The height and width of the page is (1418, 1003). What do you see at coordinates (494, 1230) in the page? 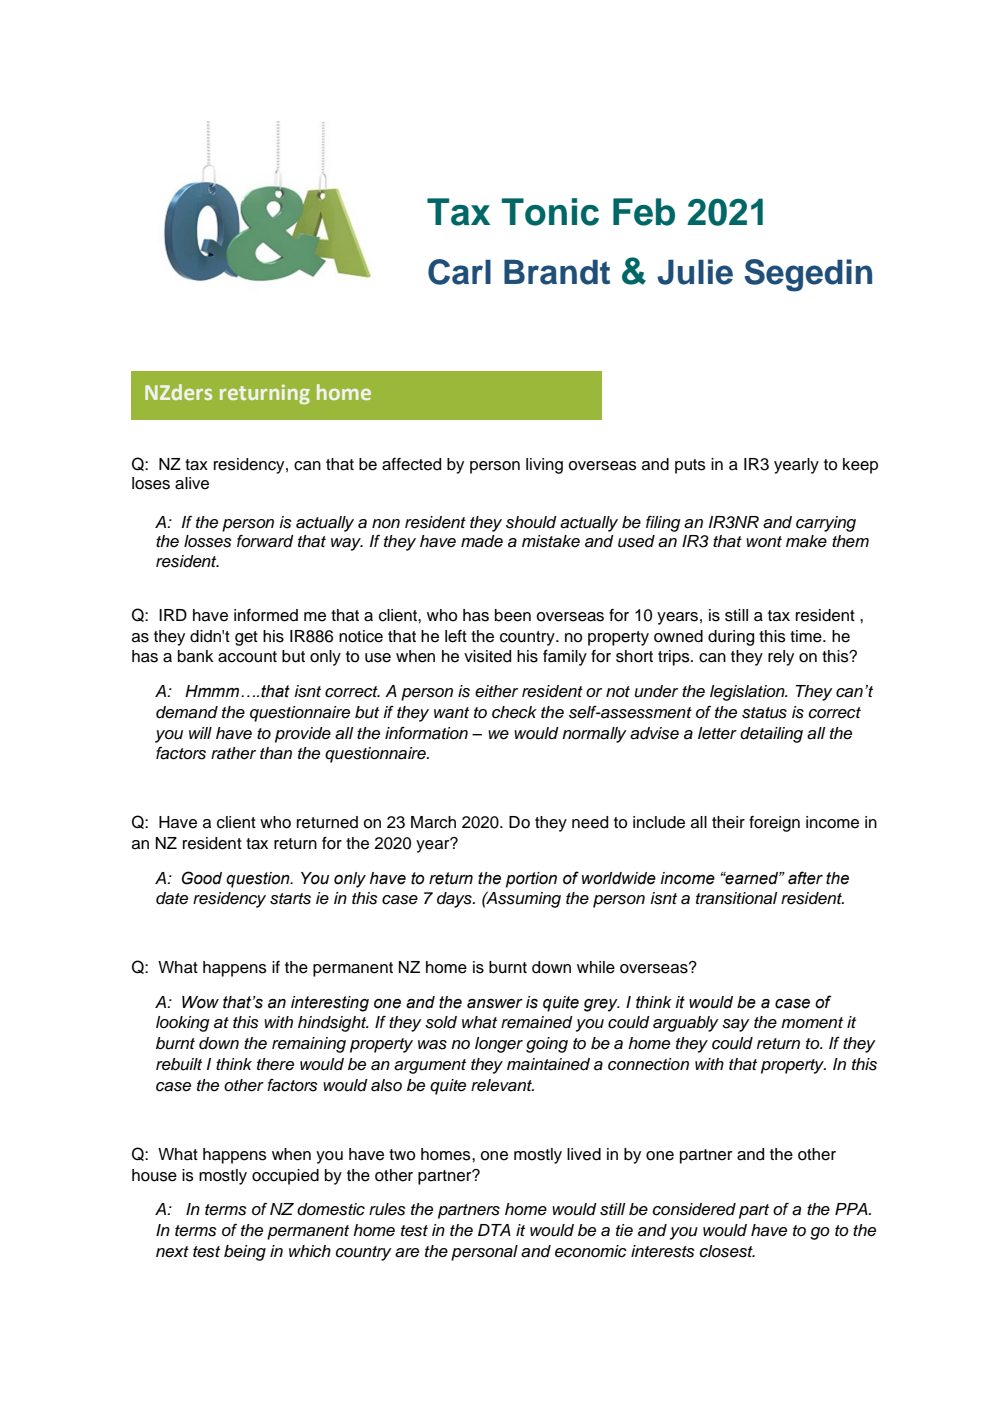
I see `DTA` at bounding box center [494, 1230].
